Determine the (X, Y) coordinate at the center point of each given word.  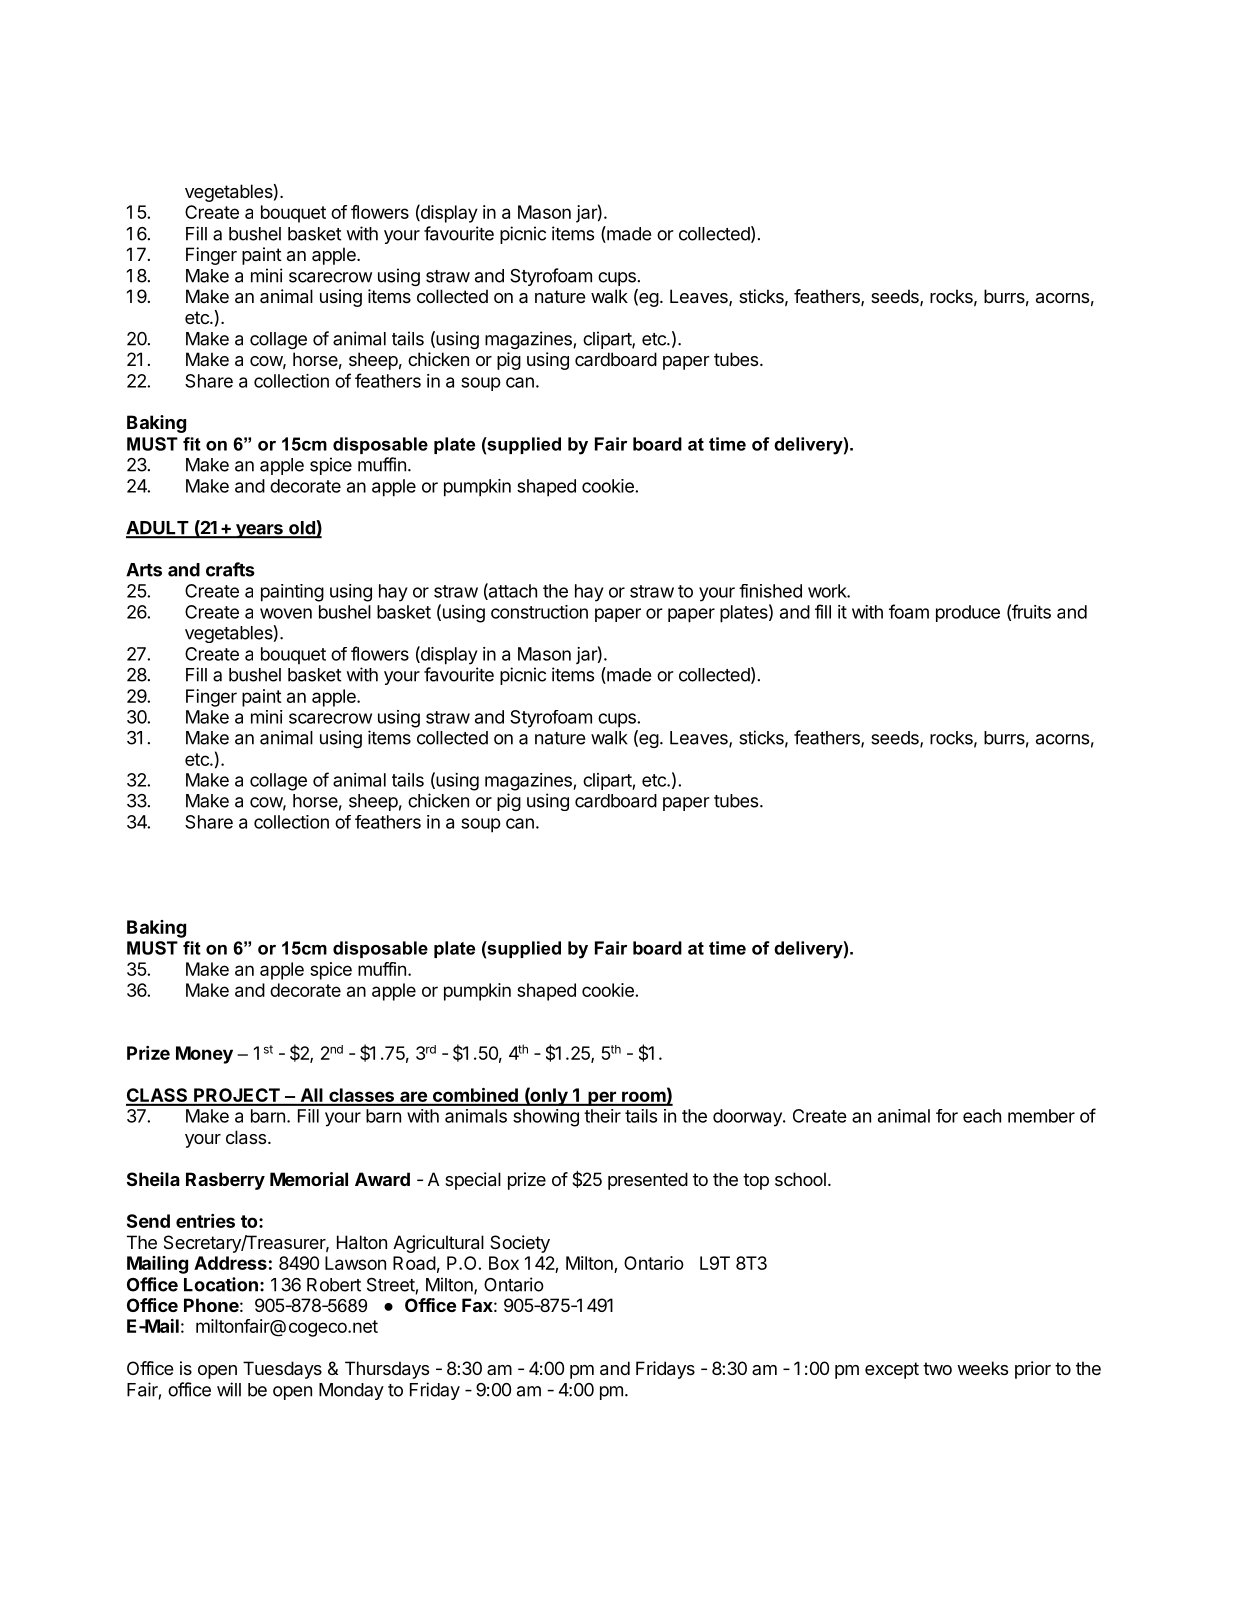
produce (968, 613)
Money (204, 1055)
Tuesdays (282, 1370)
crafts (230, 569)
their (602, 1116)
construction (539, 612)
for (947, 1116)
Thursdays (387, 1370)
